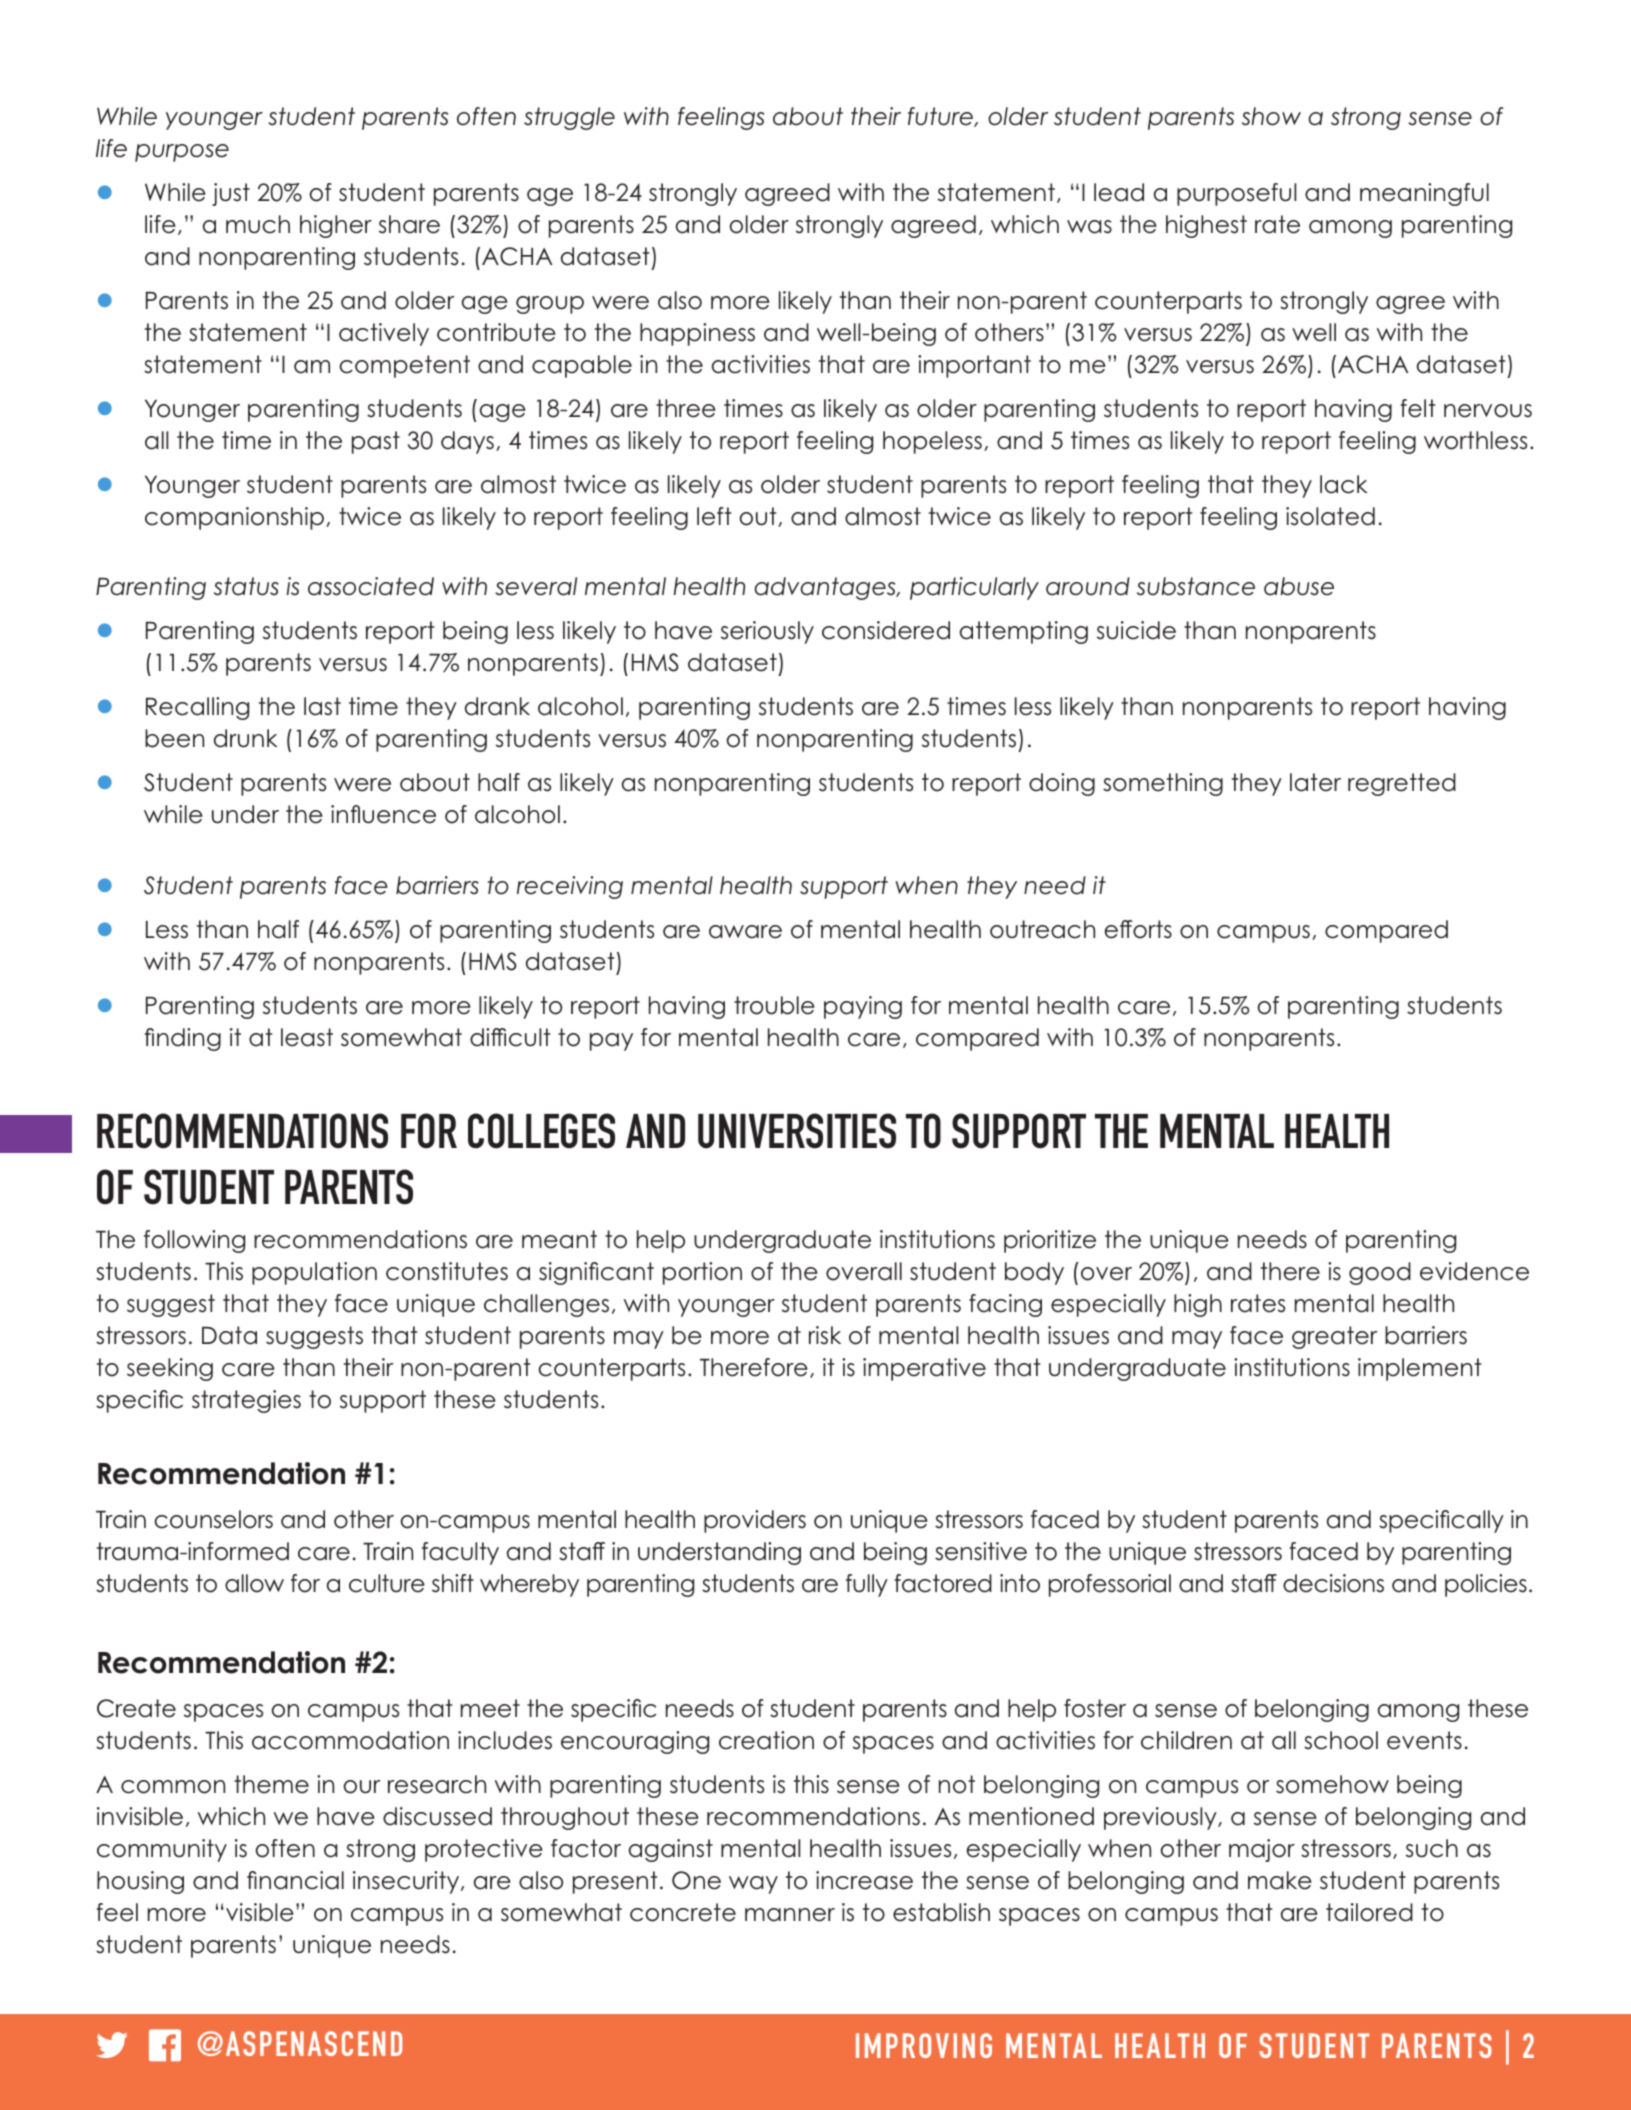 The width and height of the document is (1631, 2110). Describe the element at coordinates (825, 1335) in the document. I see `risk` at that location.
